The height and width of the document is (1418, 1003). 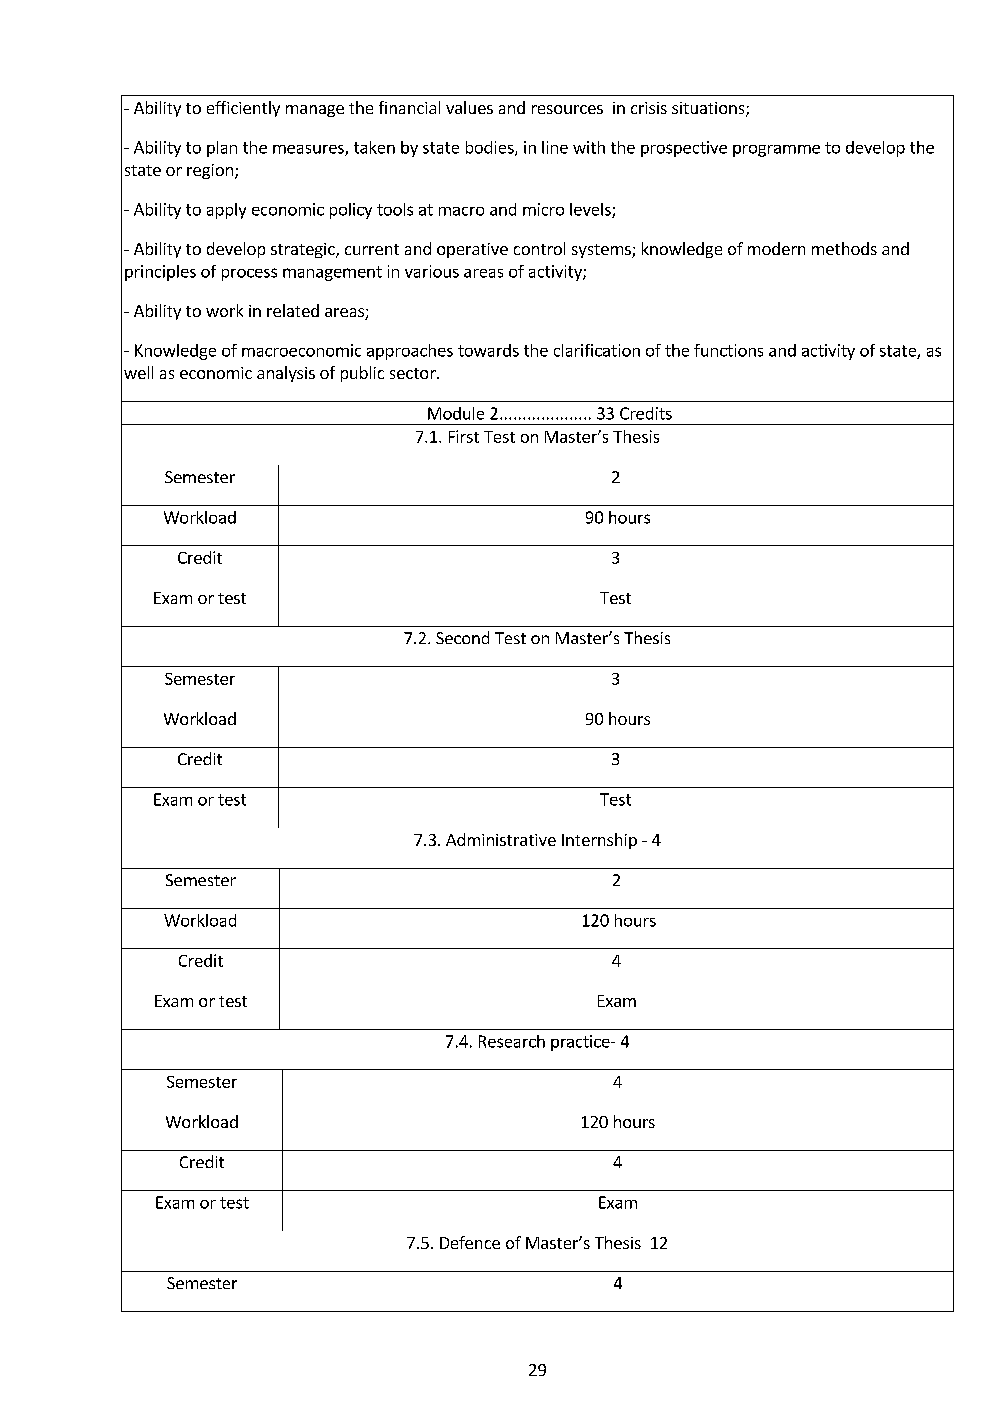 I want to click on plan, so click(x=222, y=149).
